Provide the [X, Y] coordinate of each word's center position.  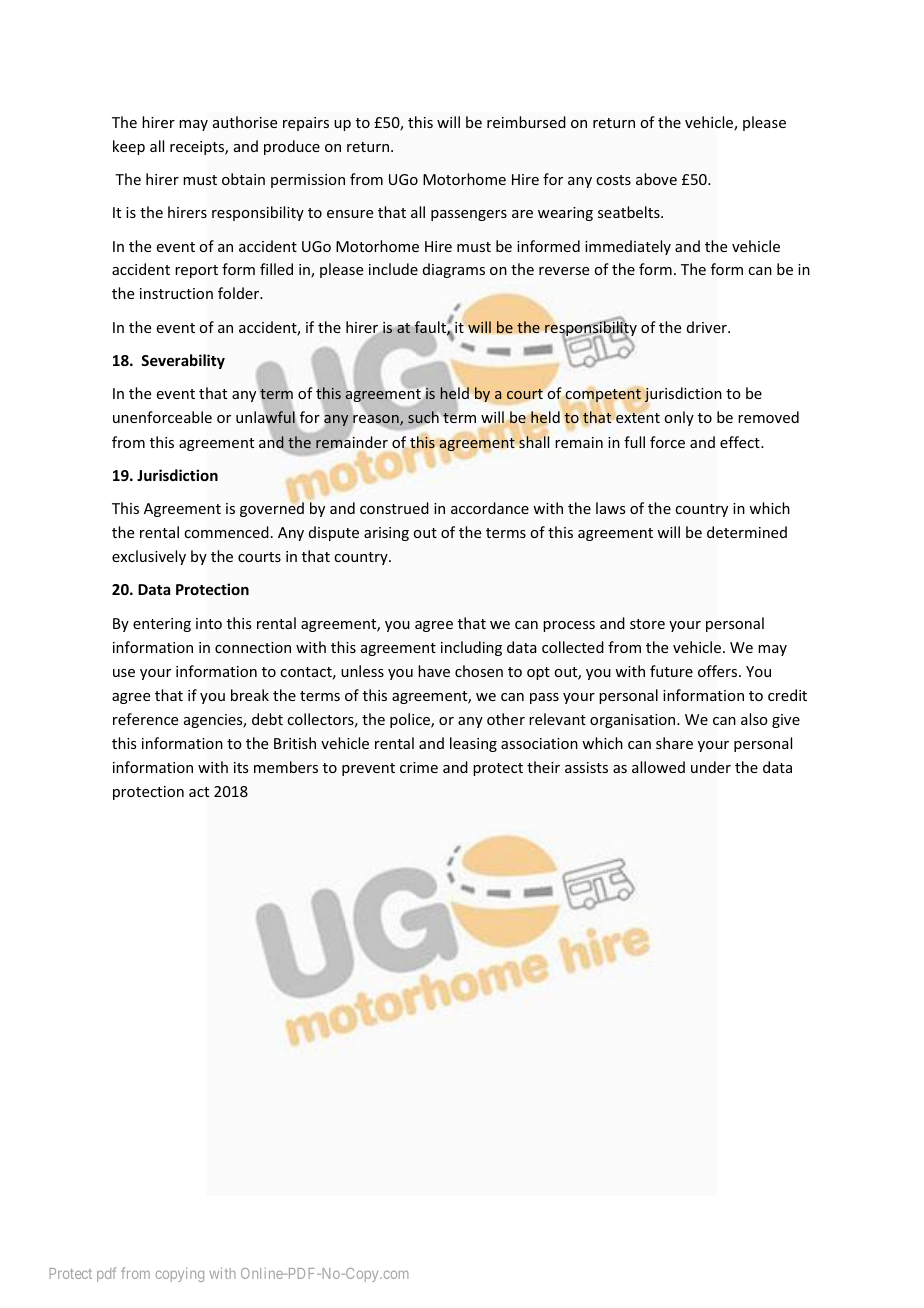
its [241, 767]
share [674, 743]
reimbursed [526, 122]
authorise [245, 122]
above [656, 179]
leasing [473, 744]
